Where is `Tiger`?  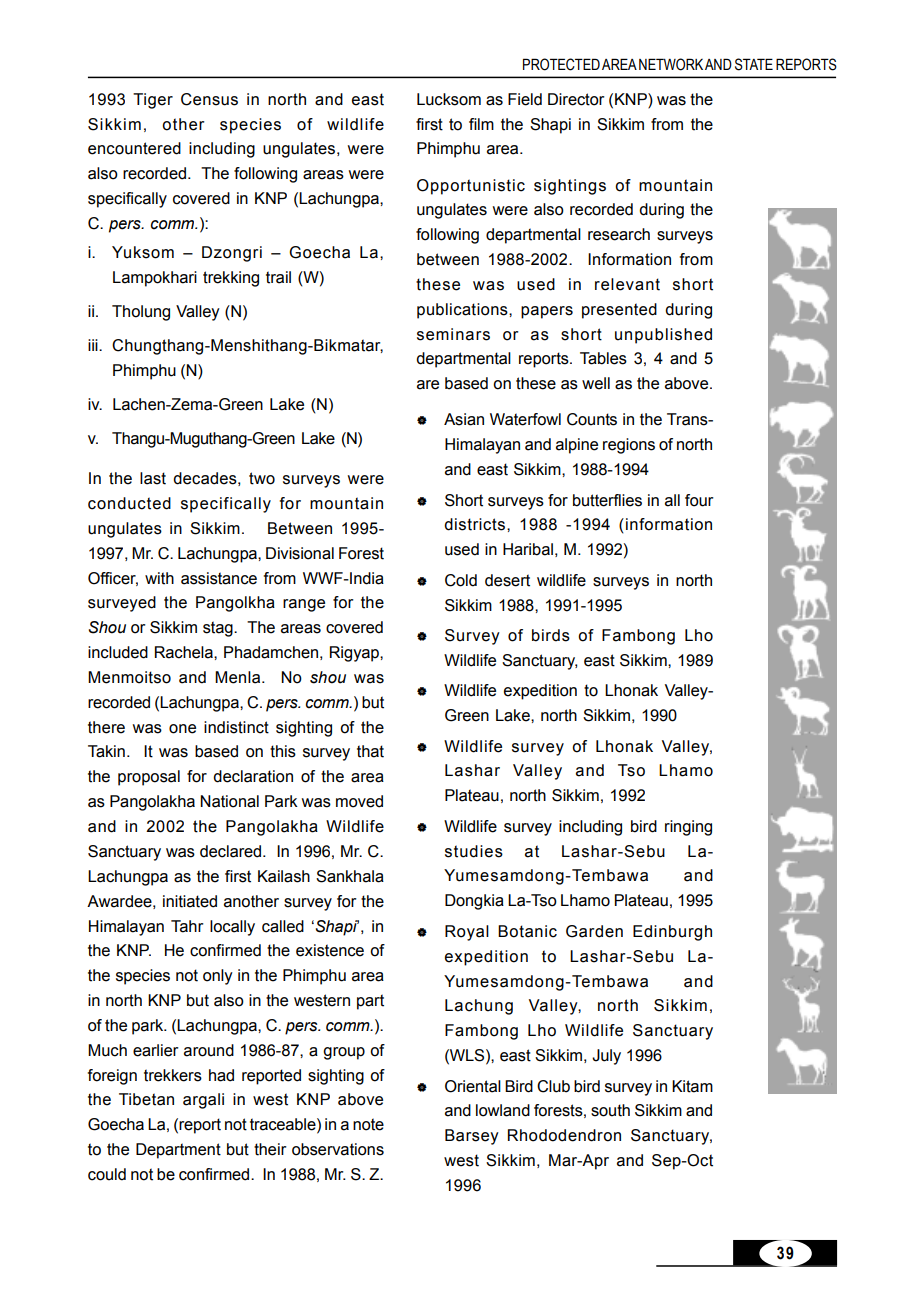 Tiger is located at coordinates (153, 101).
